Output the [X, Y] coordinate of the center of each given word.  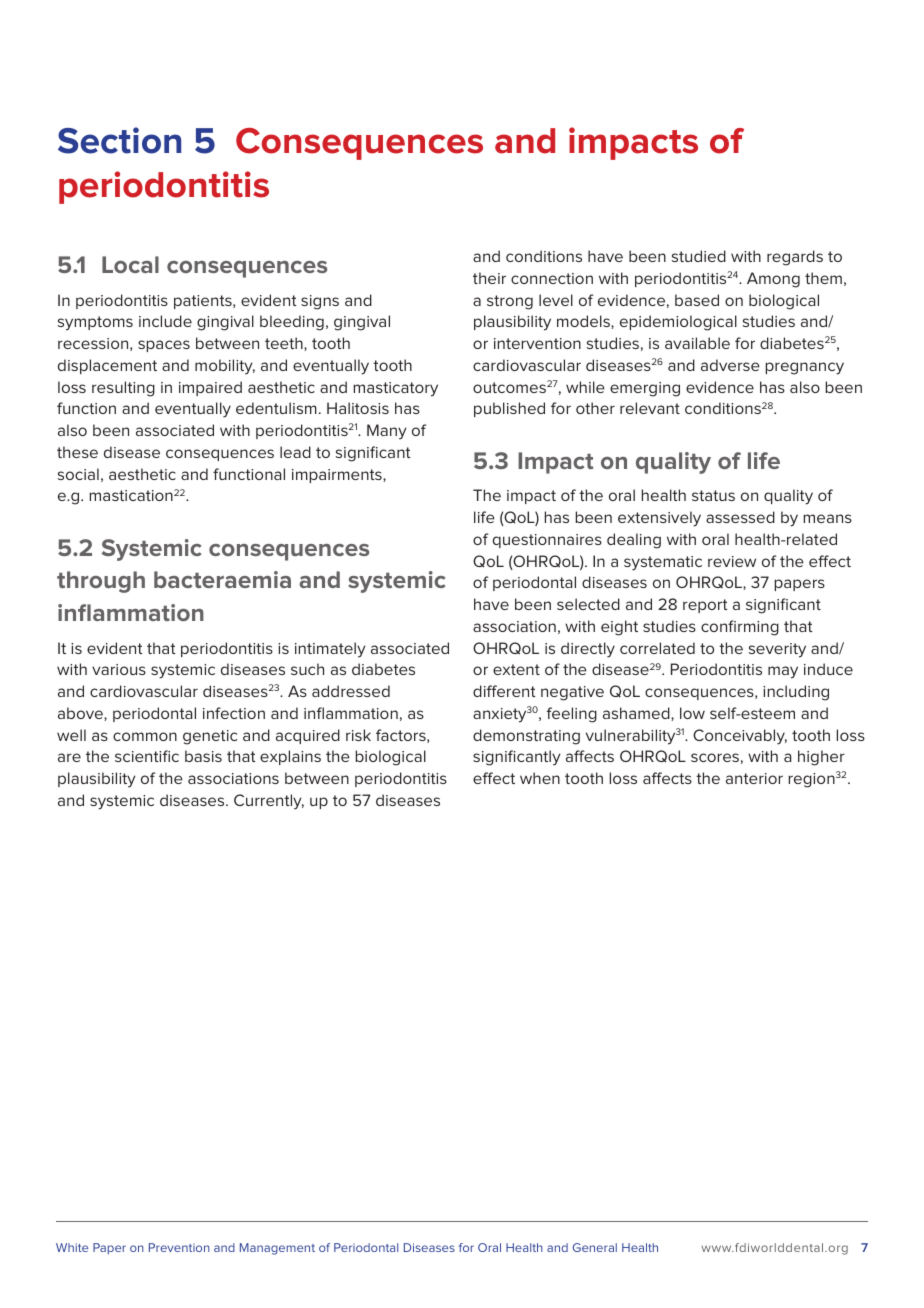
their [489, 278]
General [595, 1247]
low [692, 713]
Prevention [179, 1247]
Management [277, 1249]
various [119, 669]
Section [119, 140]
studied [699, 256]
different [504, 691]
